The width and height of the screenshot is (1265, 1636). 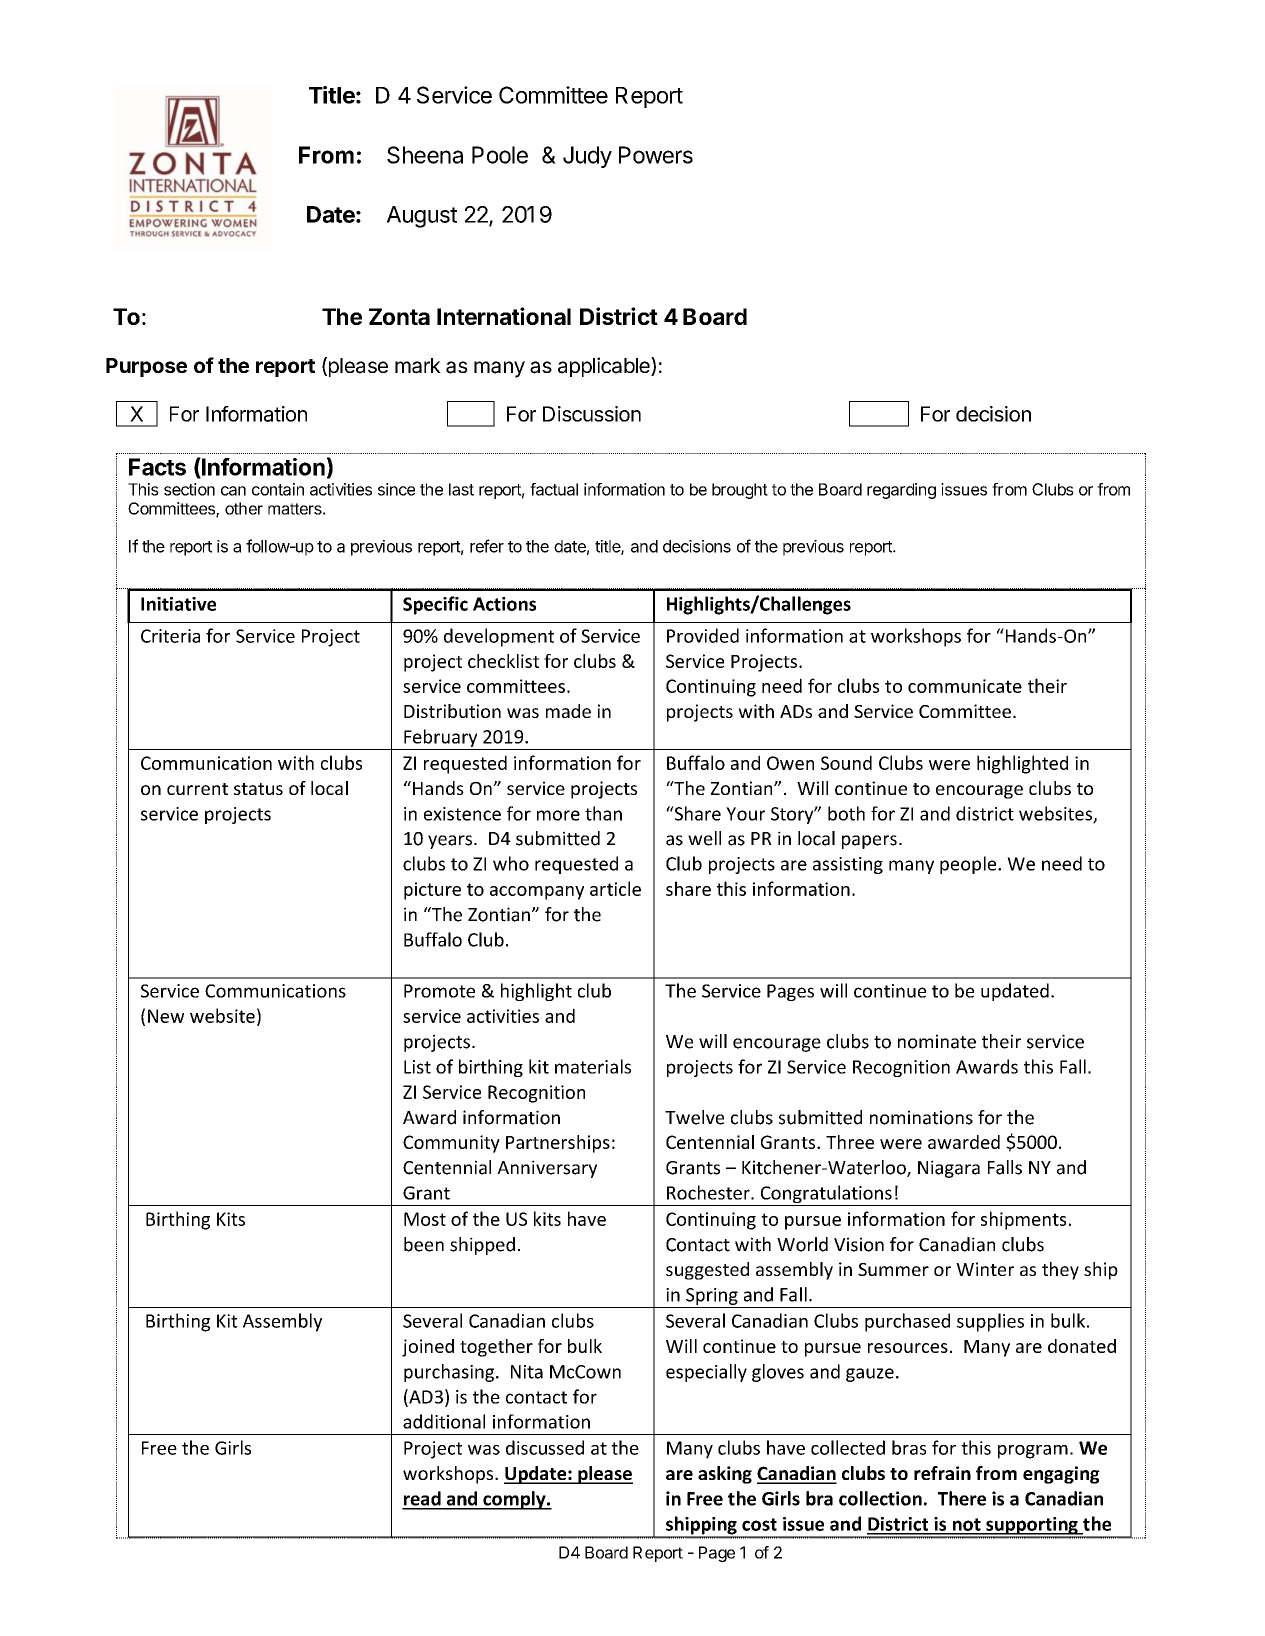 I want to click on additional, so click(x=444, y=1421).
